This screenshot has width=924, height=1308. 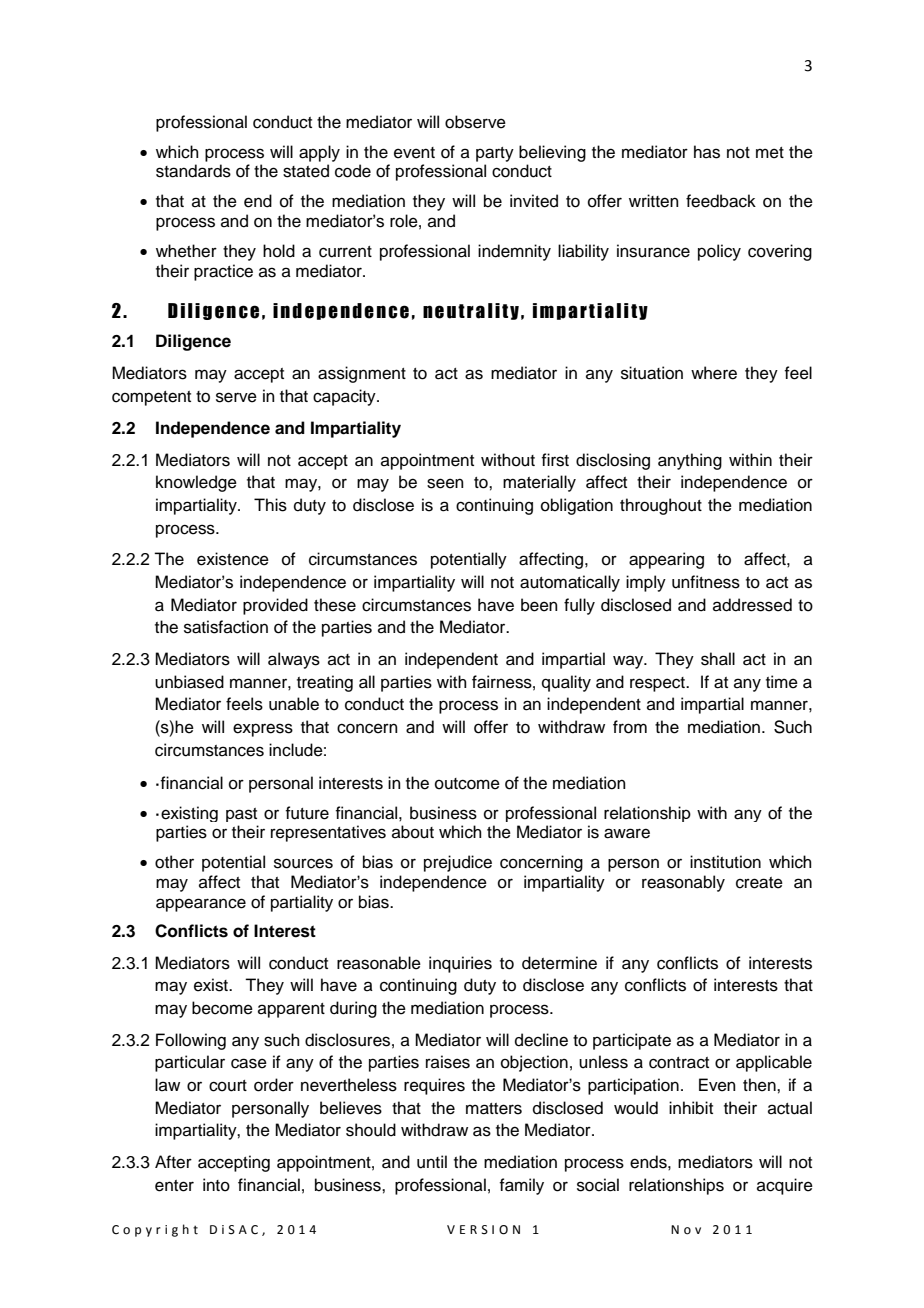 What do you see at coordinates (458, 863) in the screenshot?
I see `prejudice` at bounding box center [458, 863].
